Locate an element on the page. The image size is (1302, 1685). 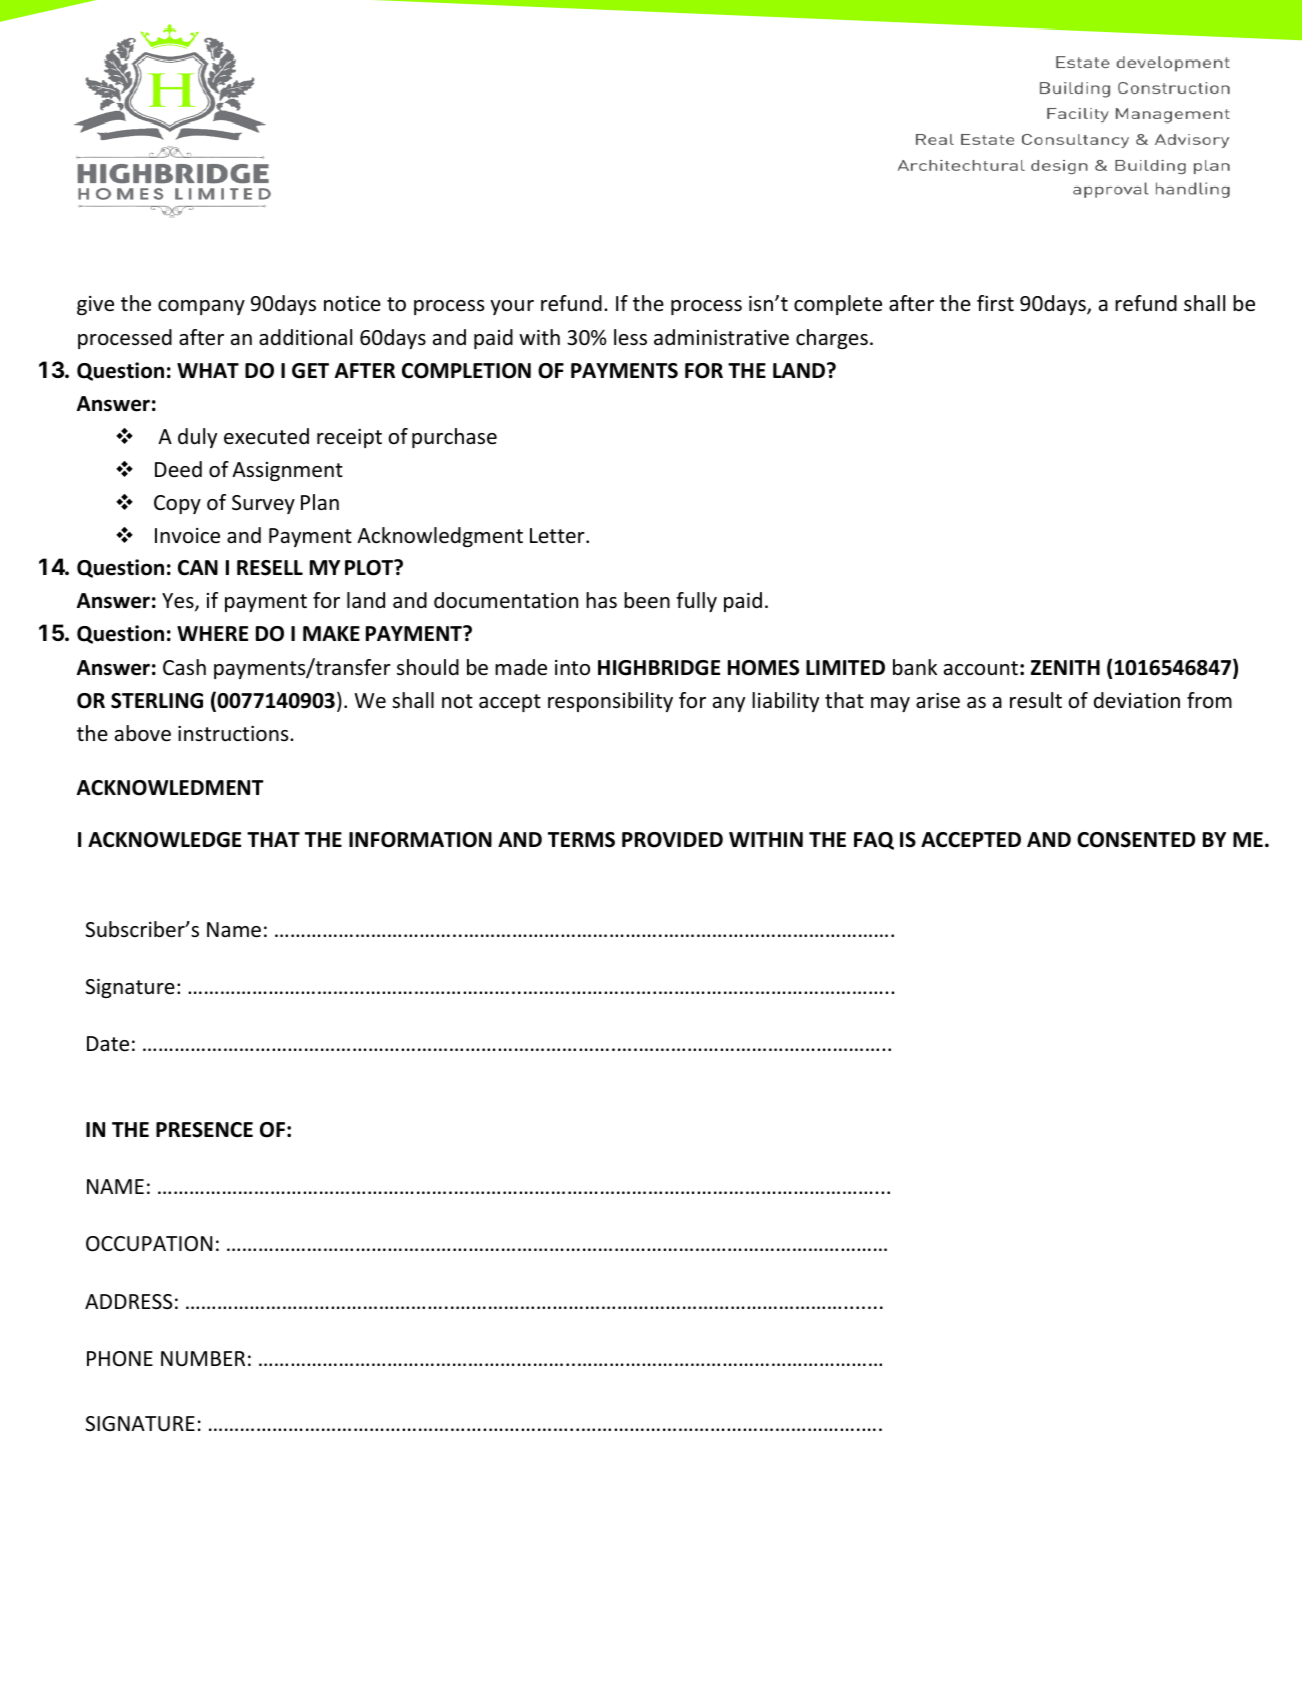
less is located at coordinates (630, 337).
